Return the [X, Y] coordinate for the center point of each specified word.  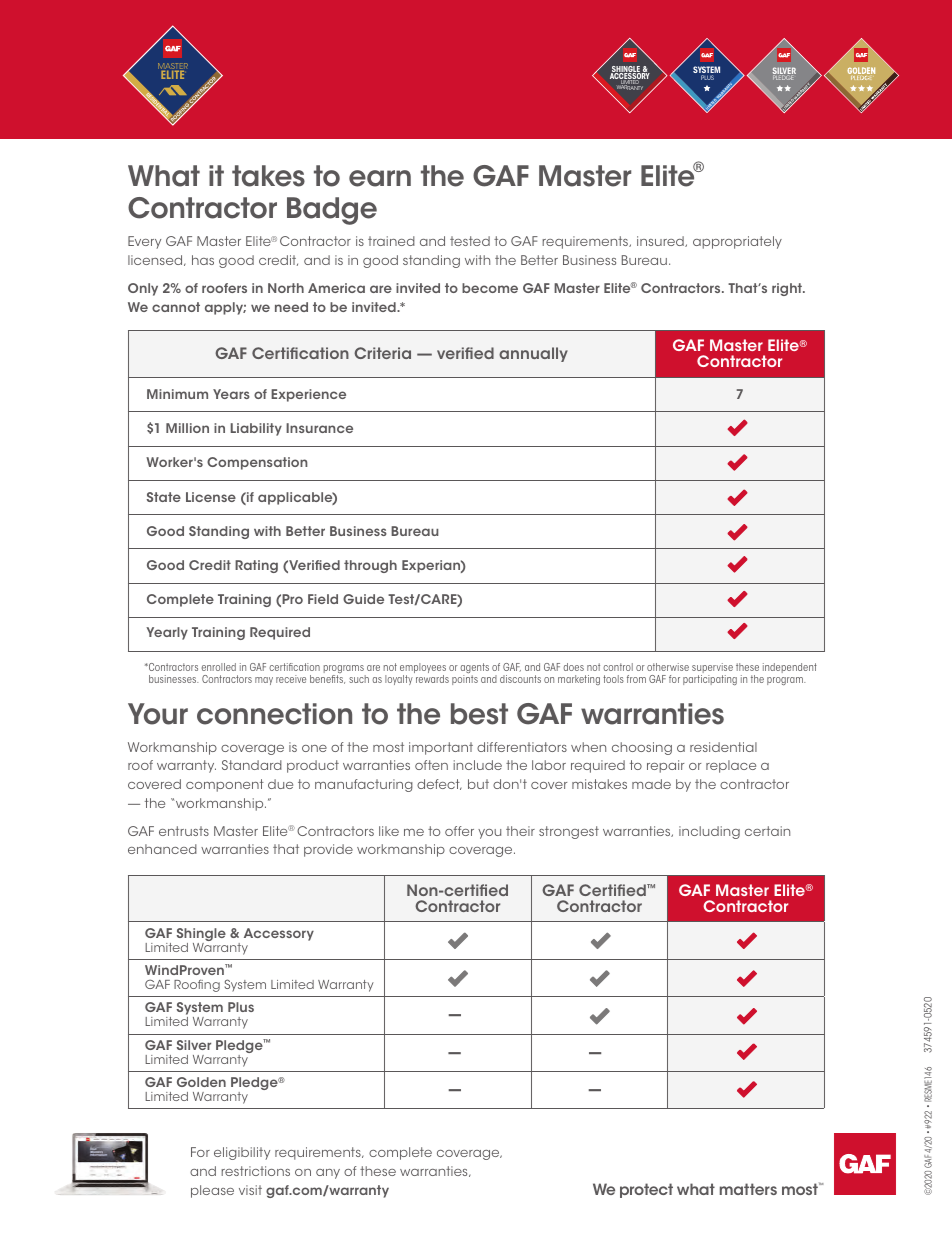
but [478, 784]
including [709, 832]
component [225, 785]
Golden [201, 1082]
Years [231, 394]
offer [459, 831]
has [203, 260]
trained [391, 241]
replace [731, 766]
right [788, 289]
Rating [256, 566]
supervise [712, 669]
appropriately [737, 242]
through [370, 566]
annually [533, 354]
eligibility [242, 1153]
